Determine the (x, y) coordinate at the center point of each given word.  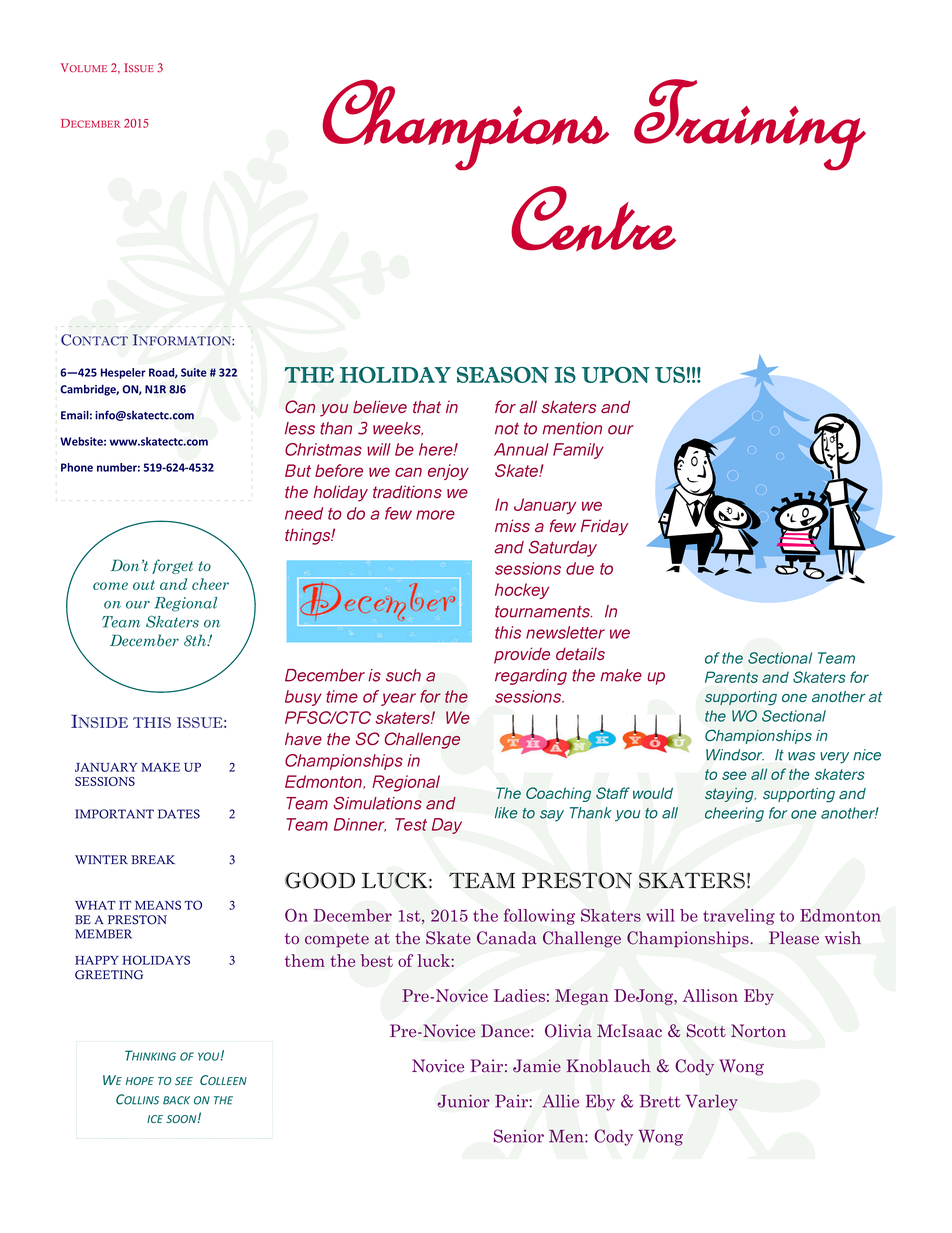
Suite (194, 372)
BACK (176, 1100)
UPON (616, 375)
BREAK (153, 859)
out (144, 585)
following (539, 916)
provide (522, 655)
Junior (464, 1101)
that (427, 406)
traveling (739, 917)
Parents (731, 677)
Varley (712, 1103)
